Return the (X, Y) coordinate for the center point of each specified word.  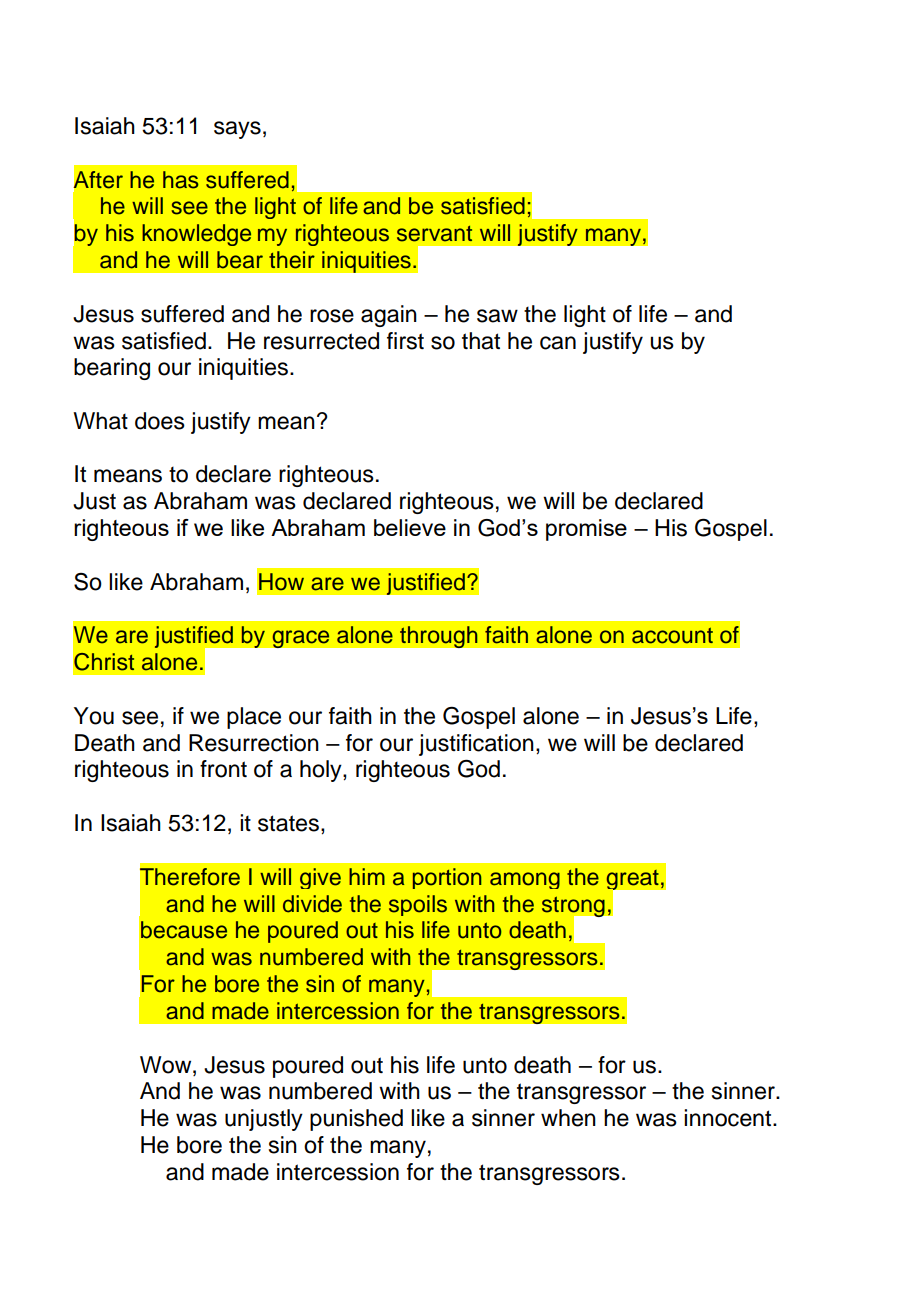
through (439, 637)
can (558, 343)
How (281, 582)
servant (434, 234)
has (181, 180)
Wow (167, 1065)
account (672, 635)
